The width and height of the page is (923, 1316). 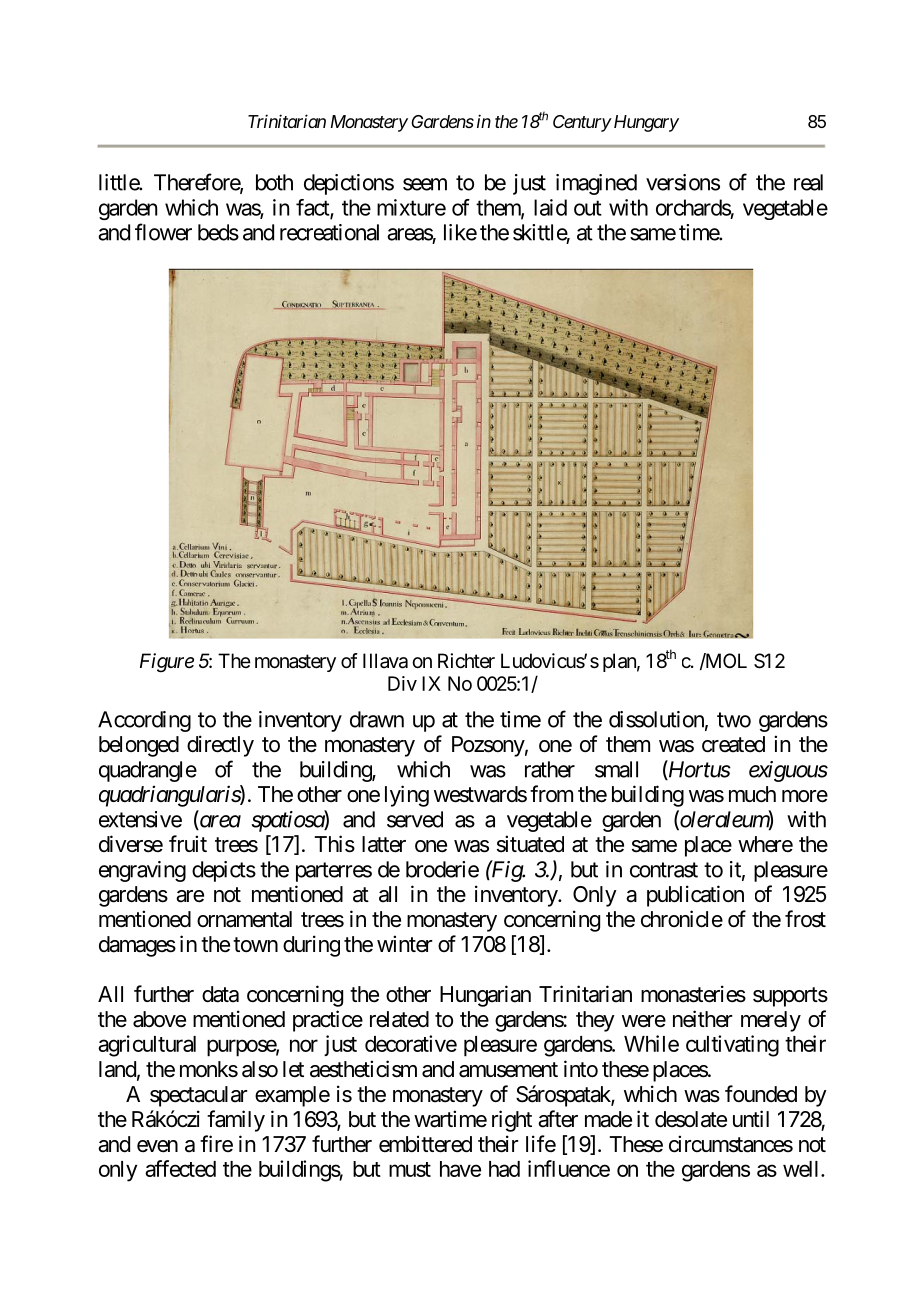 I want to click on mixture, so click(x=411, y=207).
